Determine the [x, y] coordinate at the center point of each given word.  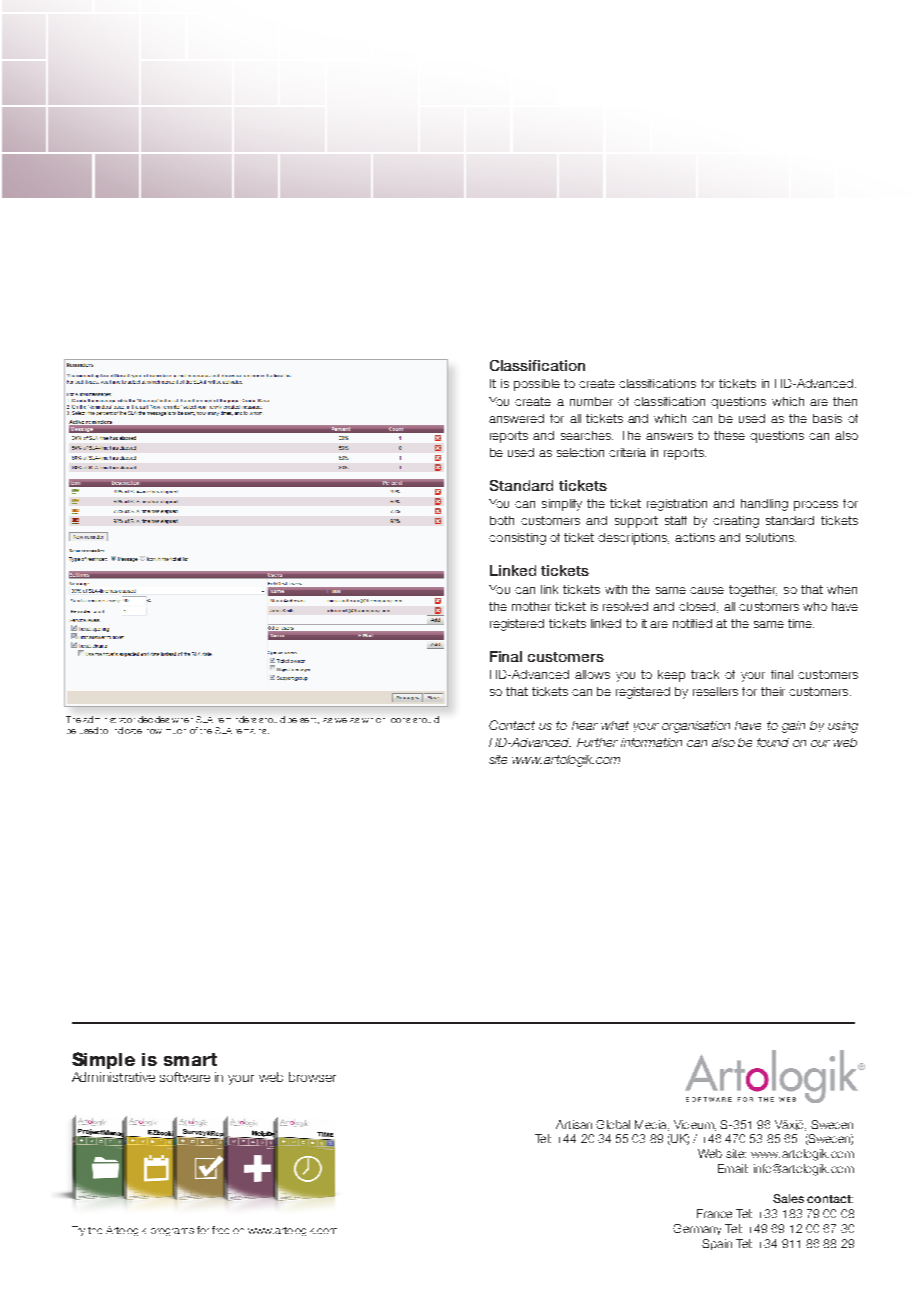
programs [172, 1232]
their [773, 691]
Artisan [574, 1124]
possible [537, 385]
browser [312, 1077]
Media [652, 1125]
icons [400, 720]
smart [190, 1059]
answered [516, 418]
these [729, 435]
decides [153, 719]
